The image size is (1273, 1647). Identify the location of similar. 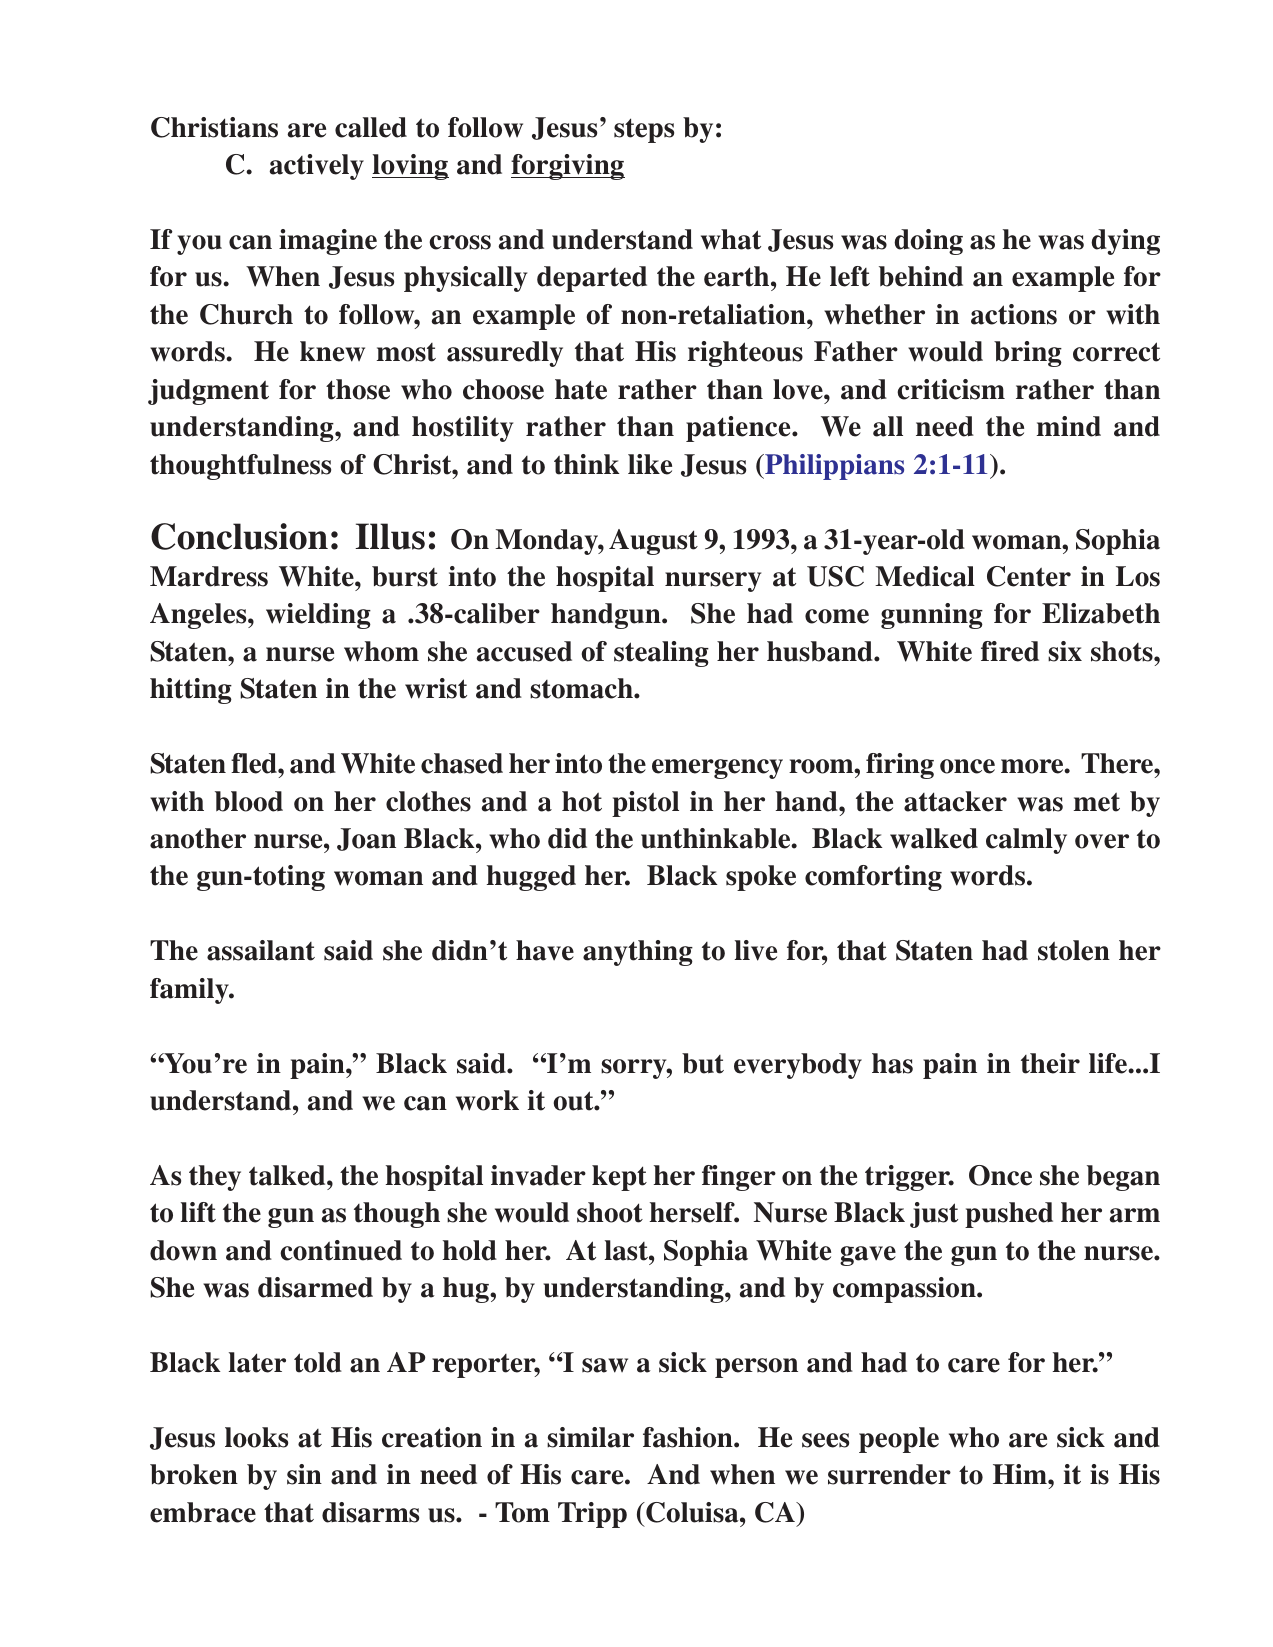
(590, 1437).
